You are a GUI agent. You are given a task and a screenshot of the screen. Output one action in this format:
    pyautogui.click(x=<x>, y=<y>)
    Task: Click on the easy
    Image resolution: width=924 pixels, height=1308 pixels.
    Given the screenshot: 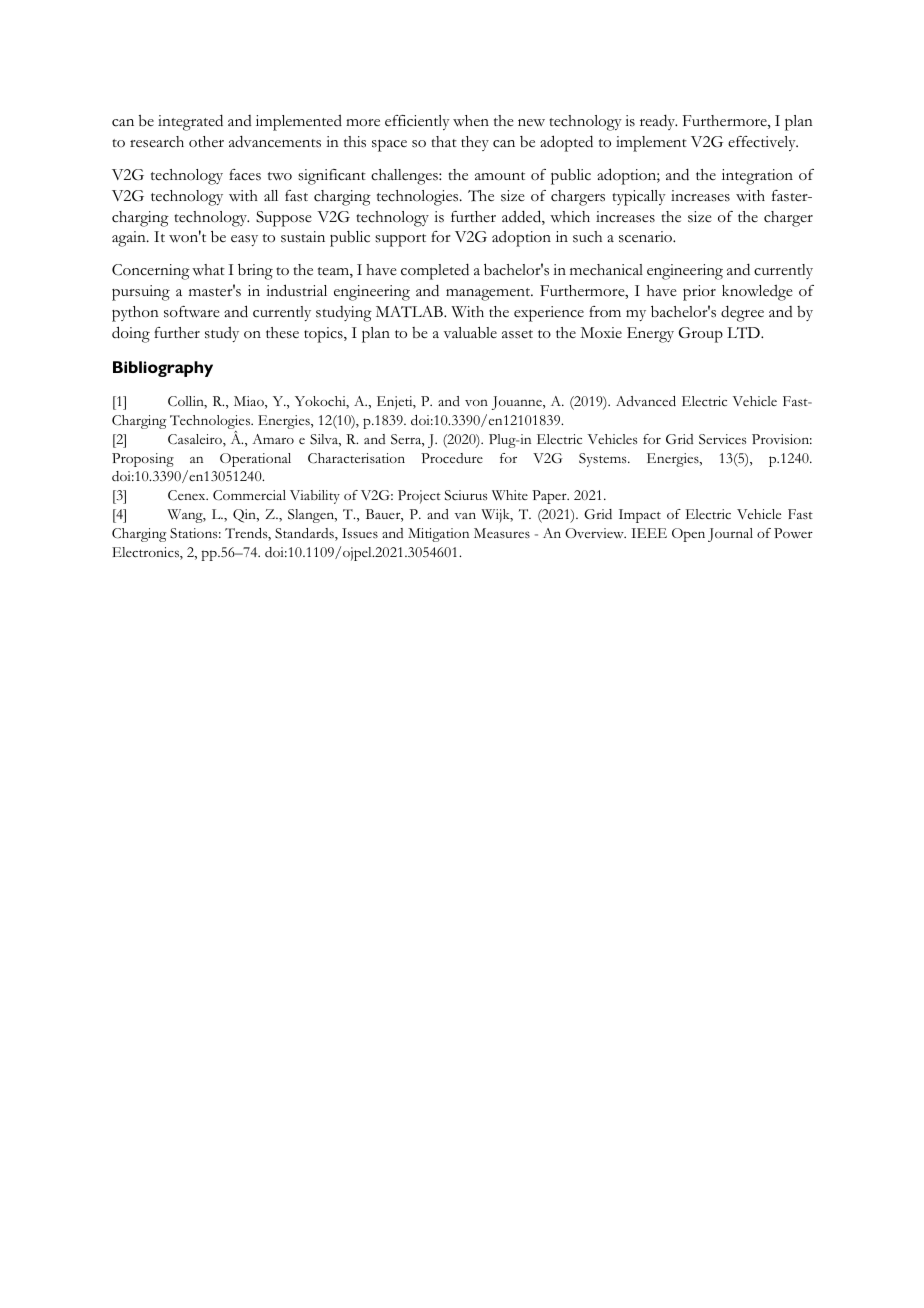 What is the action you would take?
    pyautogui.click(x=244, y=240)
